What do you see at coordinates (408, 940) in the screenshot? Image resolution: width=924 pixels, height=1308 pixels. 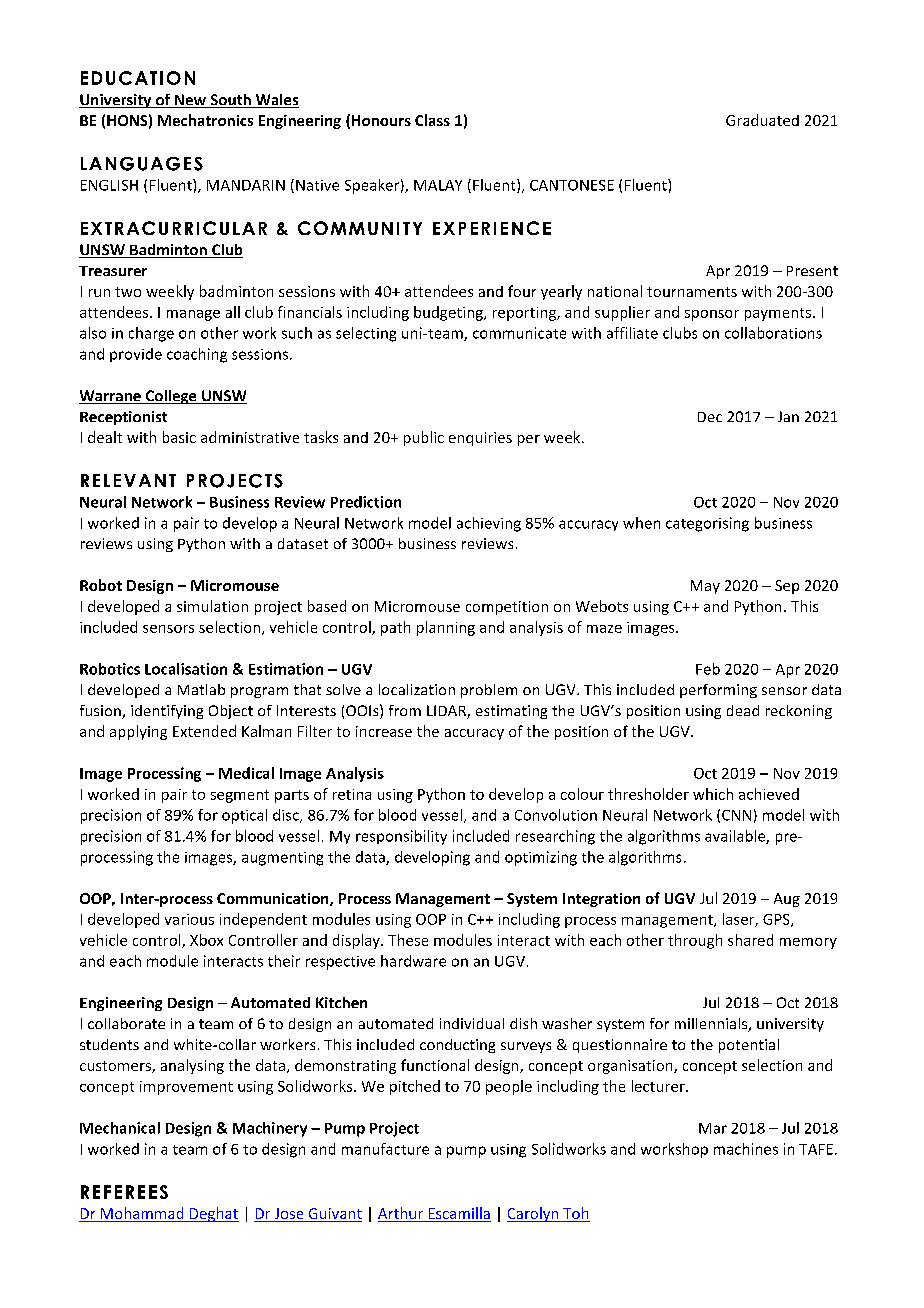 I see `These` at bounding box center [408, 940].
